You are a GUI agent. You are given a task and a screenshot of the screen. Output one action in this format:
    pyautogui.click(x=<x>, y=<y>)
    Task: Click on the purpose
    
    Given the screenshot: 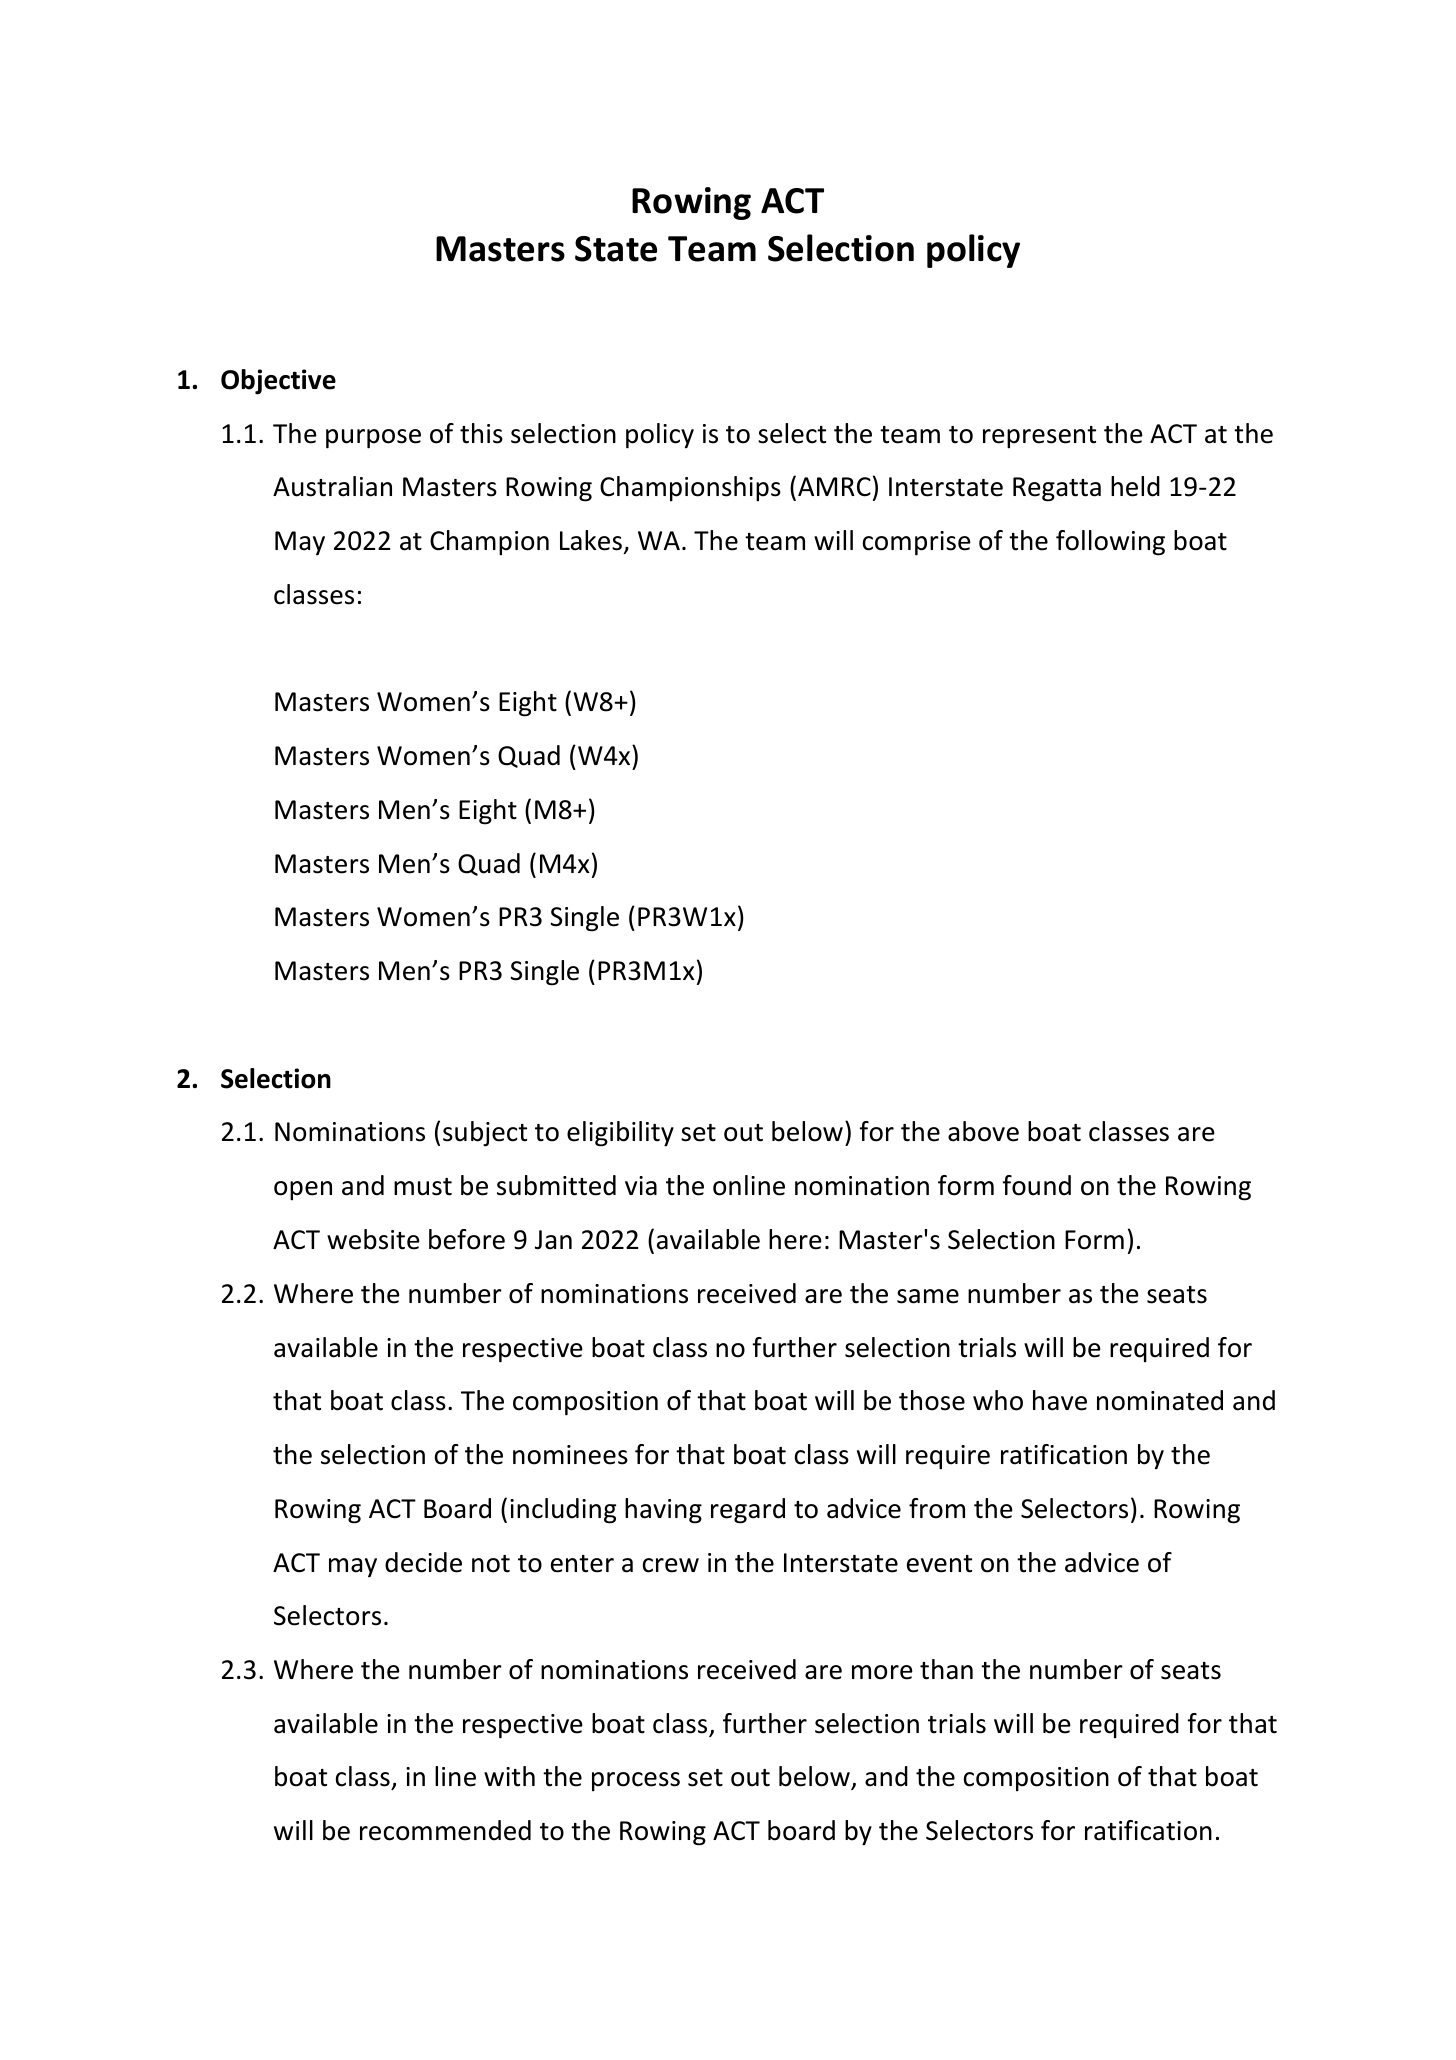 What is the action you would take?
    pyautogui.click(x=373, y=439)
